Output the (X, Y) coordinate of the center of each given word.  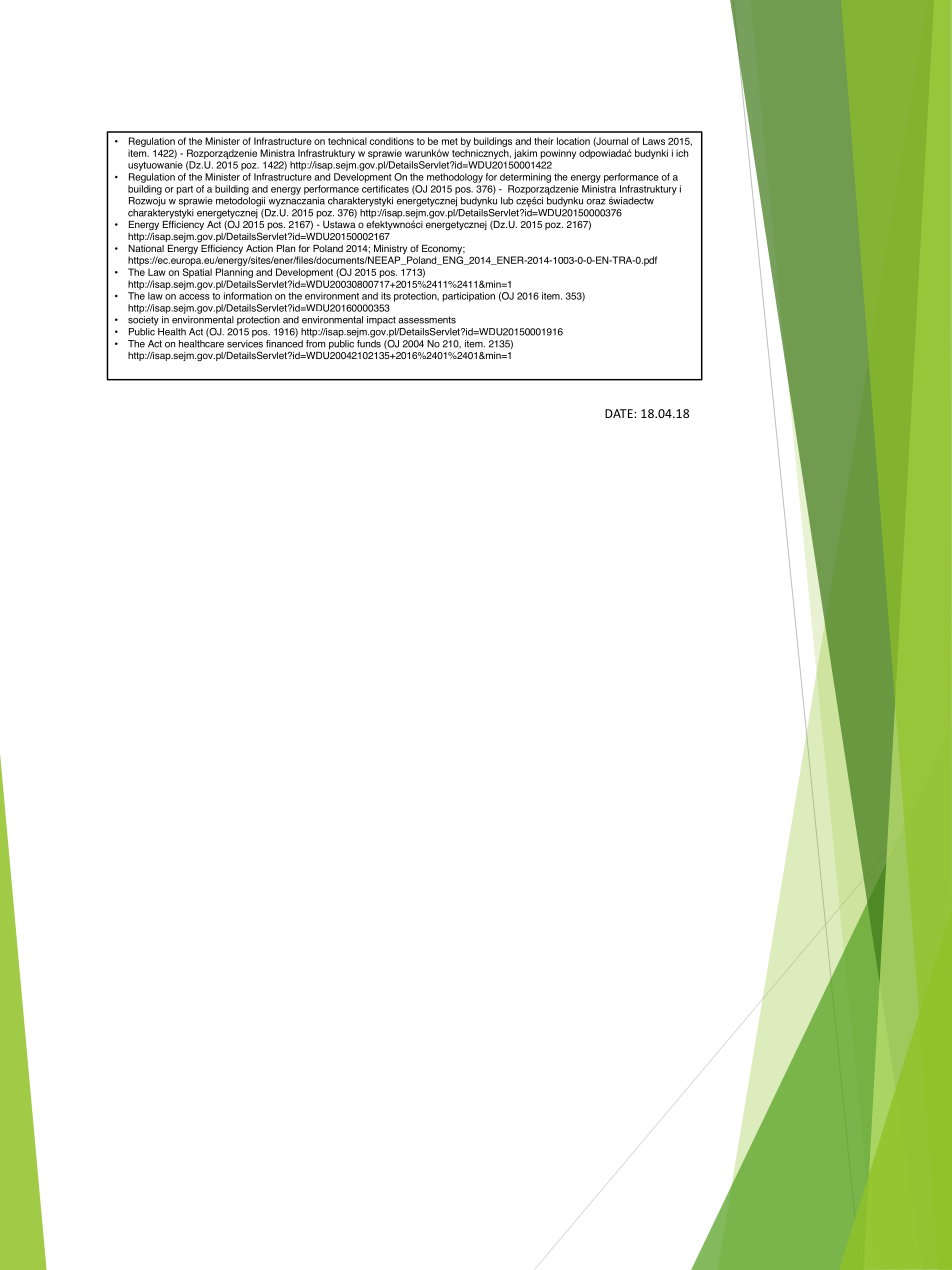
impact (381, 320)
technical (347, 141)
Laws (654, 141)
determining (525, 178)
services (245, 344)
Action (259, 248)
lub (507, 201)
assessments (427, 320)
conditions (392, 141)
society (143, 321)
